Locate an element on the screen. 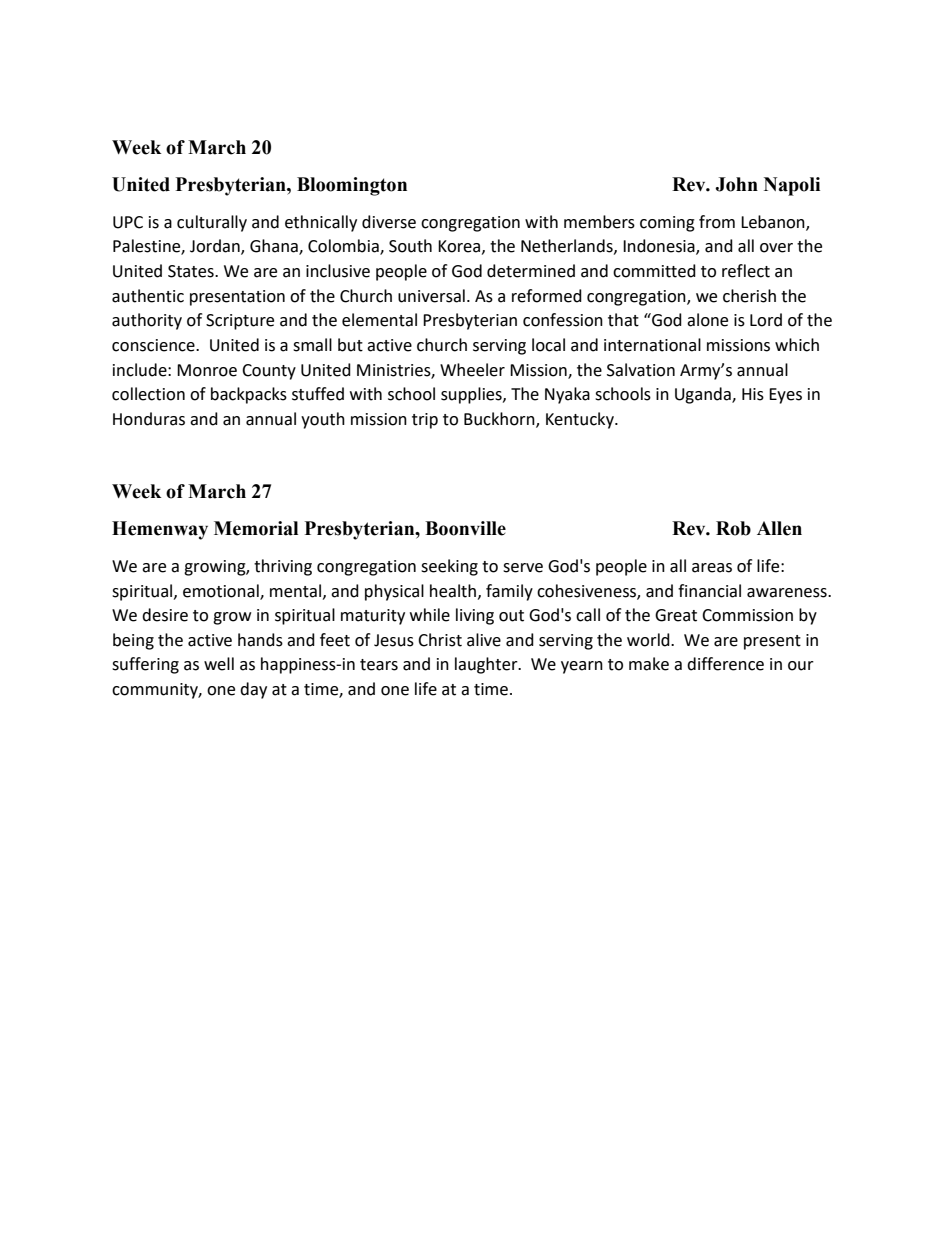 This screenshot has height=1233, width=952. laughter is located at coordinates (487, 665).
